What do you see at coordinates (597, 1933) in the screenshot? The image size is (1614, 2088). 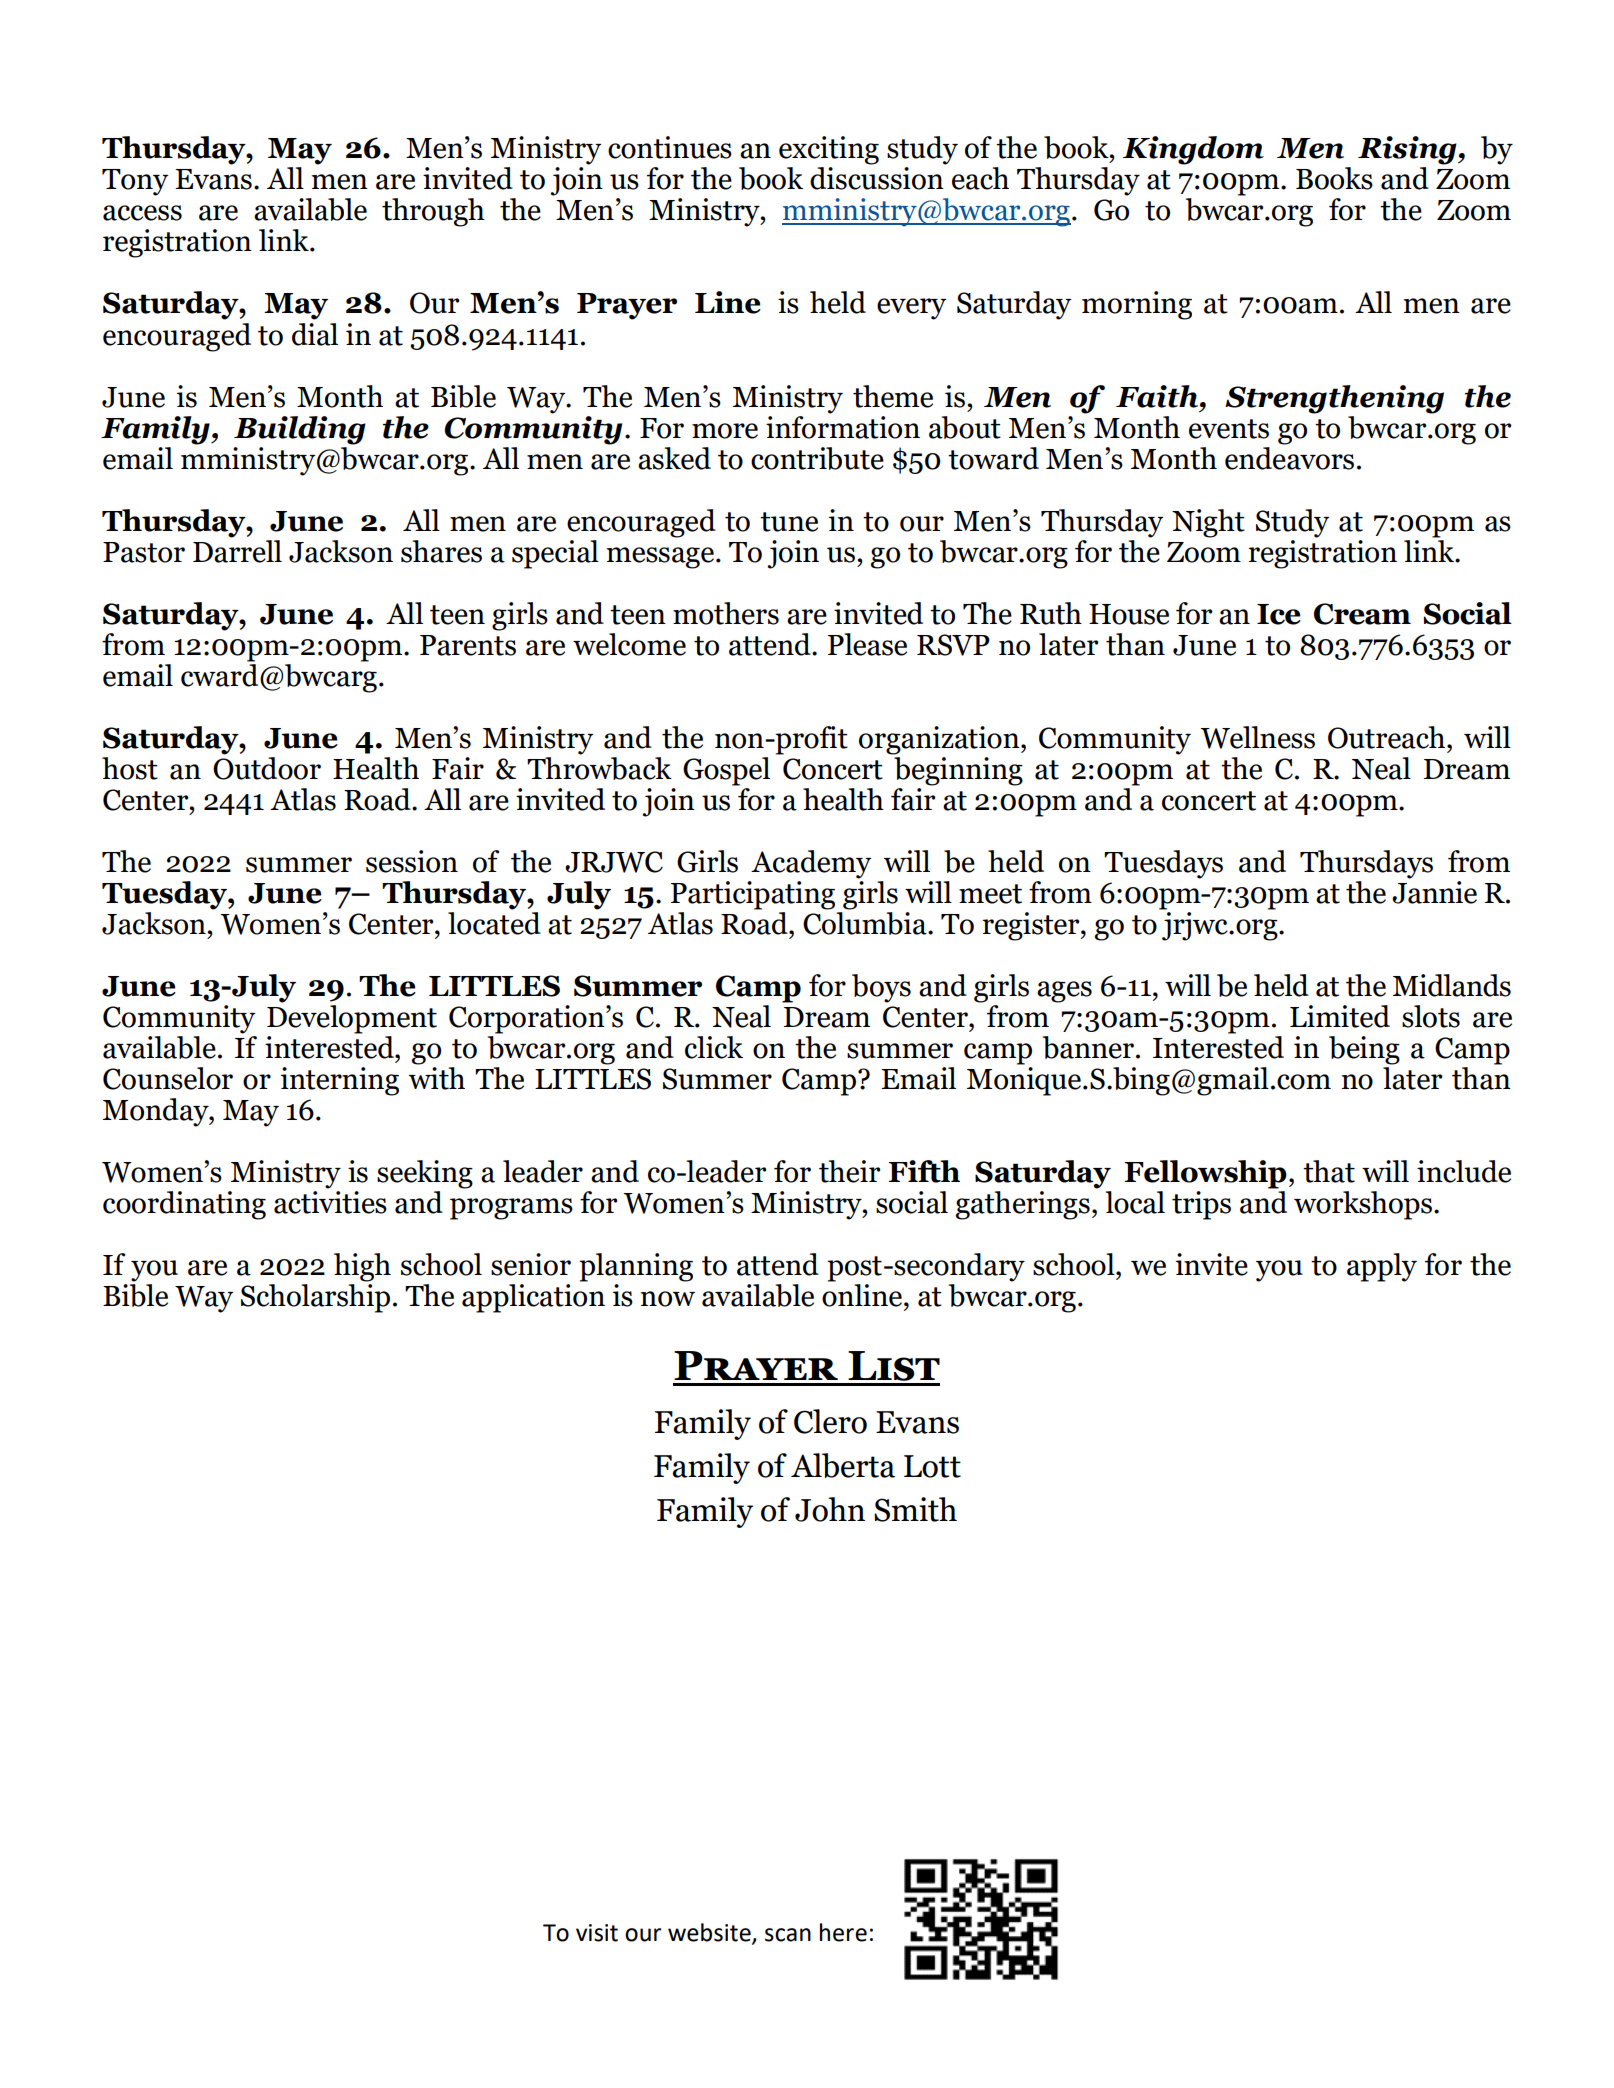 I see `visit` at bounding box center [597, 1933].
